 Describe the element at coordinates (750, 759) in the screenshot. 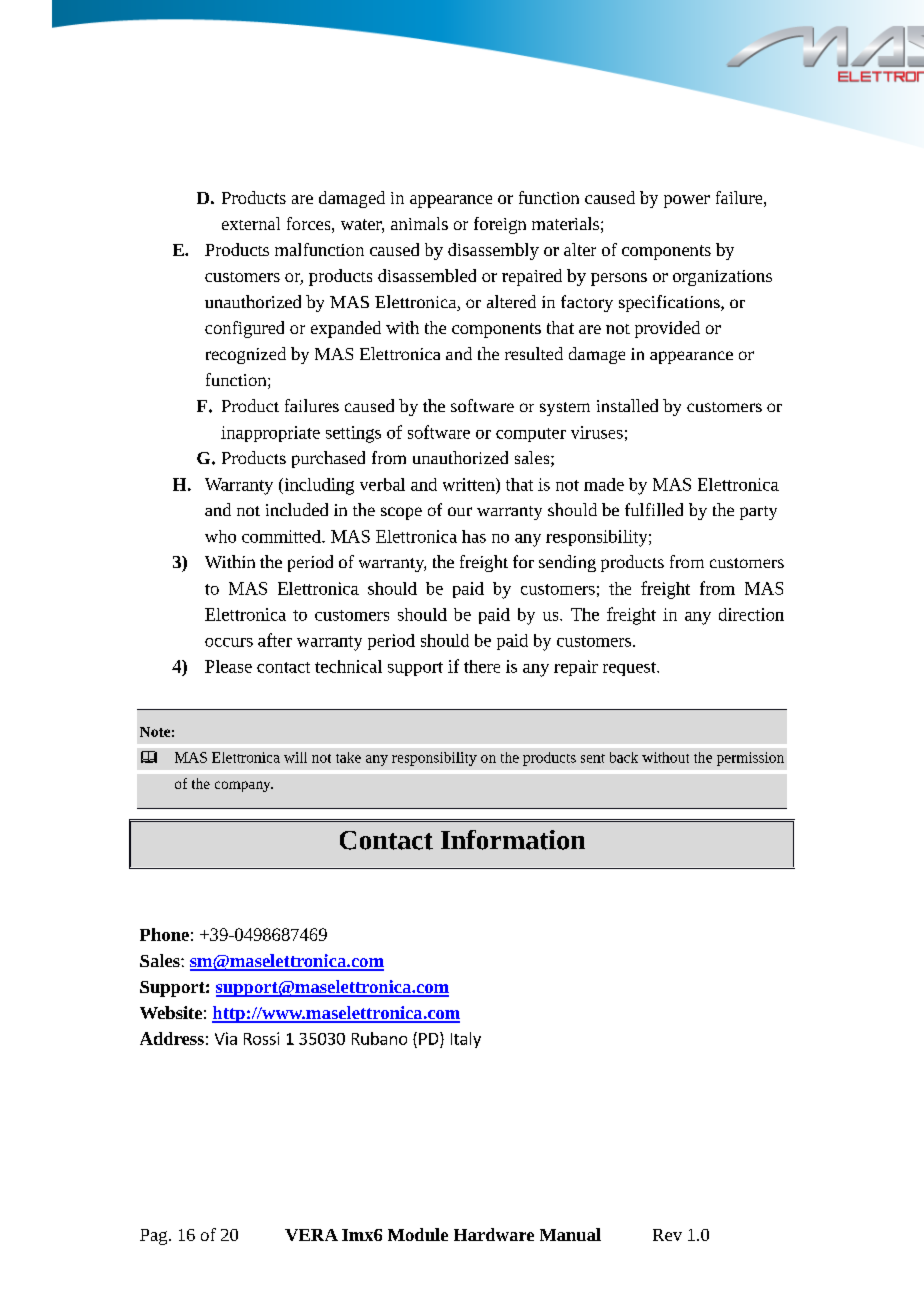

I see `permission` at that location.
